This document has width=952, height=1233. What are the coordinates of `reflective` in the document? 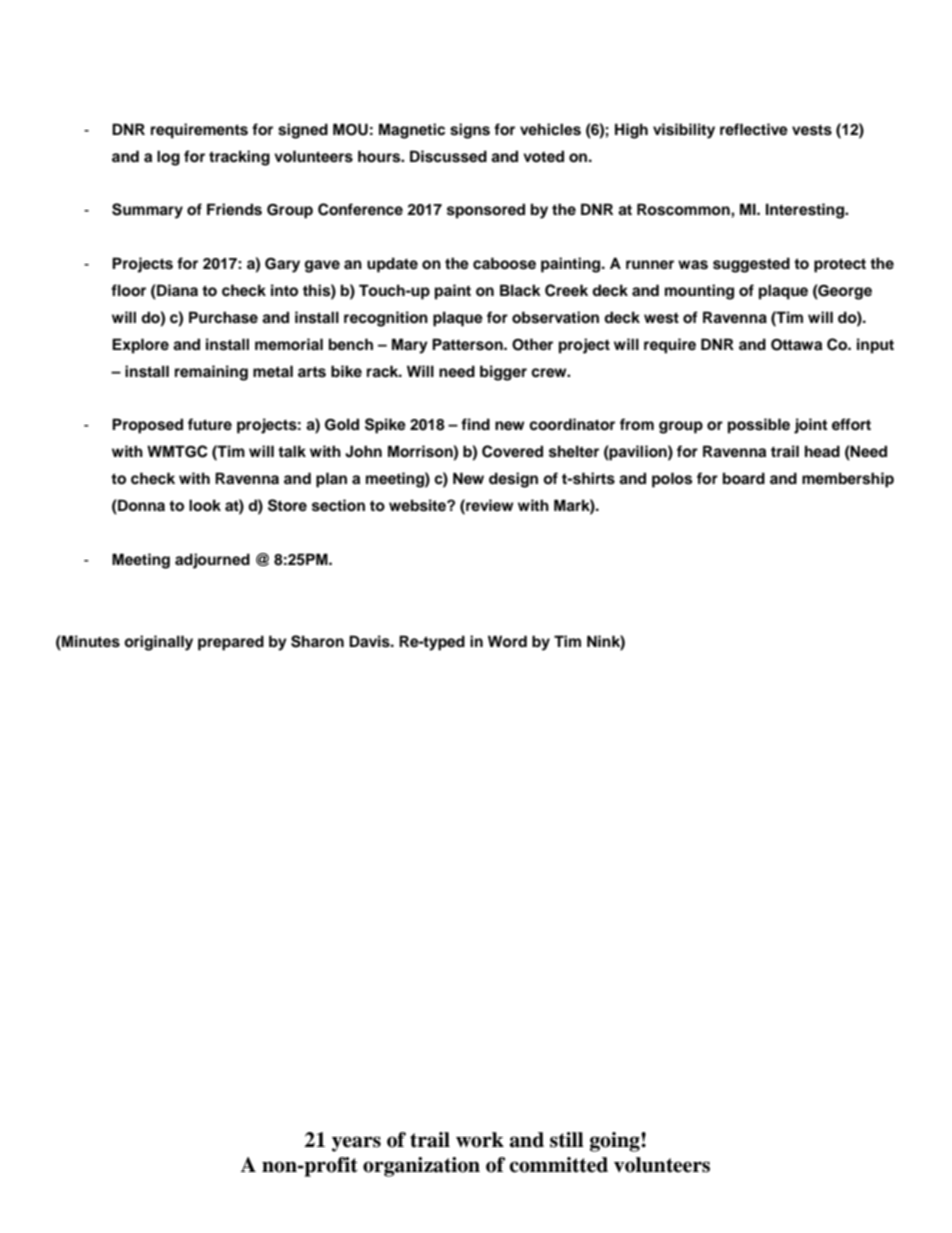 It's located at (754, 129).
